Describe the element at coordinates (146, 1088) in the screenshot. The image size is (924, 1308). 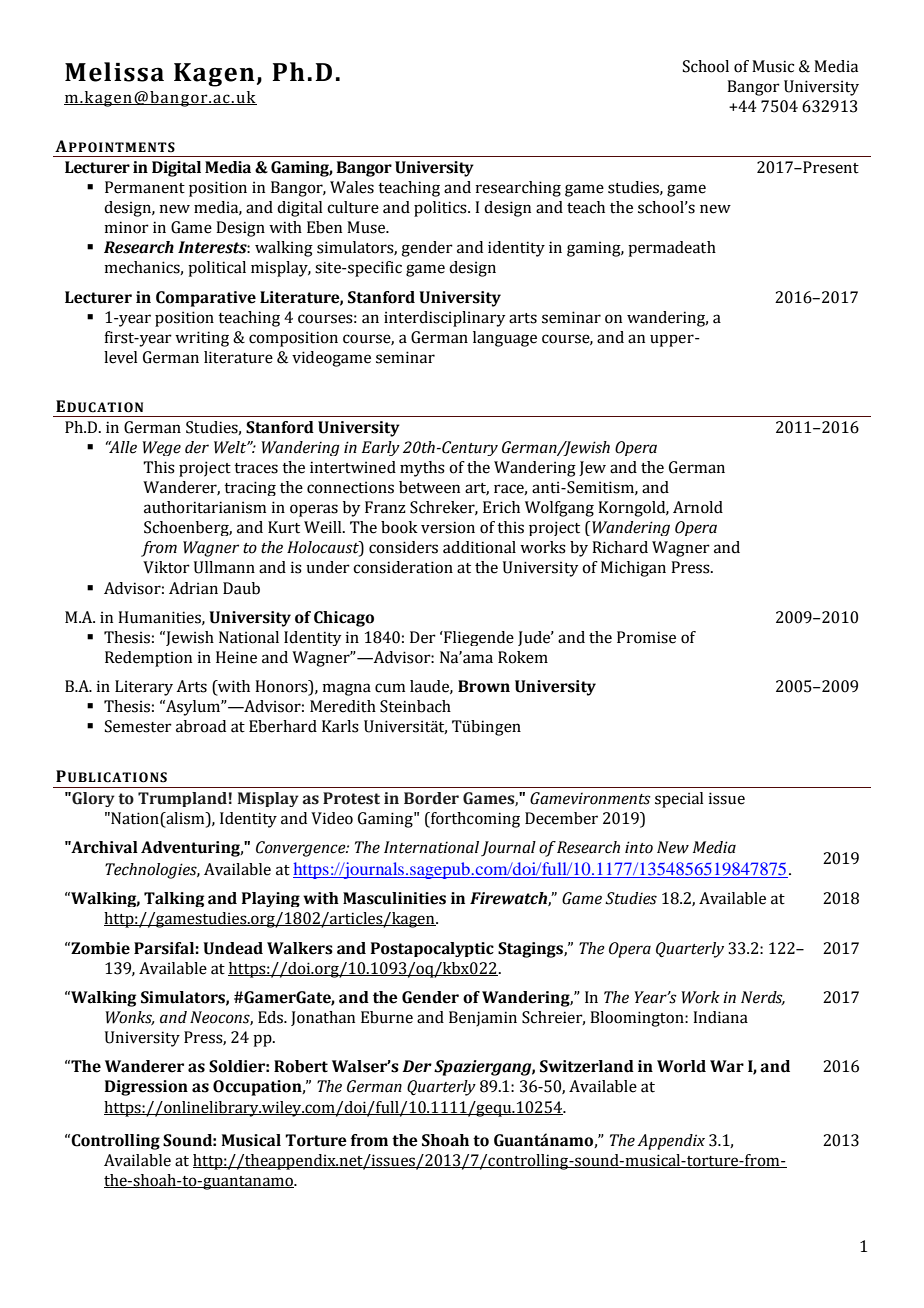
I see `Digression` at that location.
